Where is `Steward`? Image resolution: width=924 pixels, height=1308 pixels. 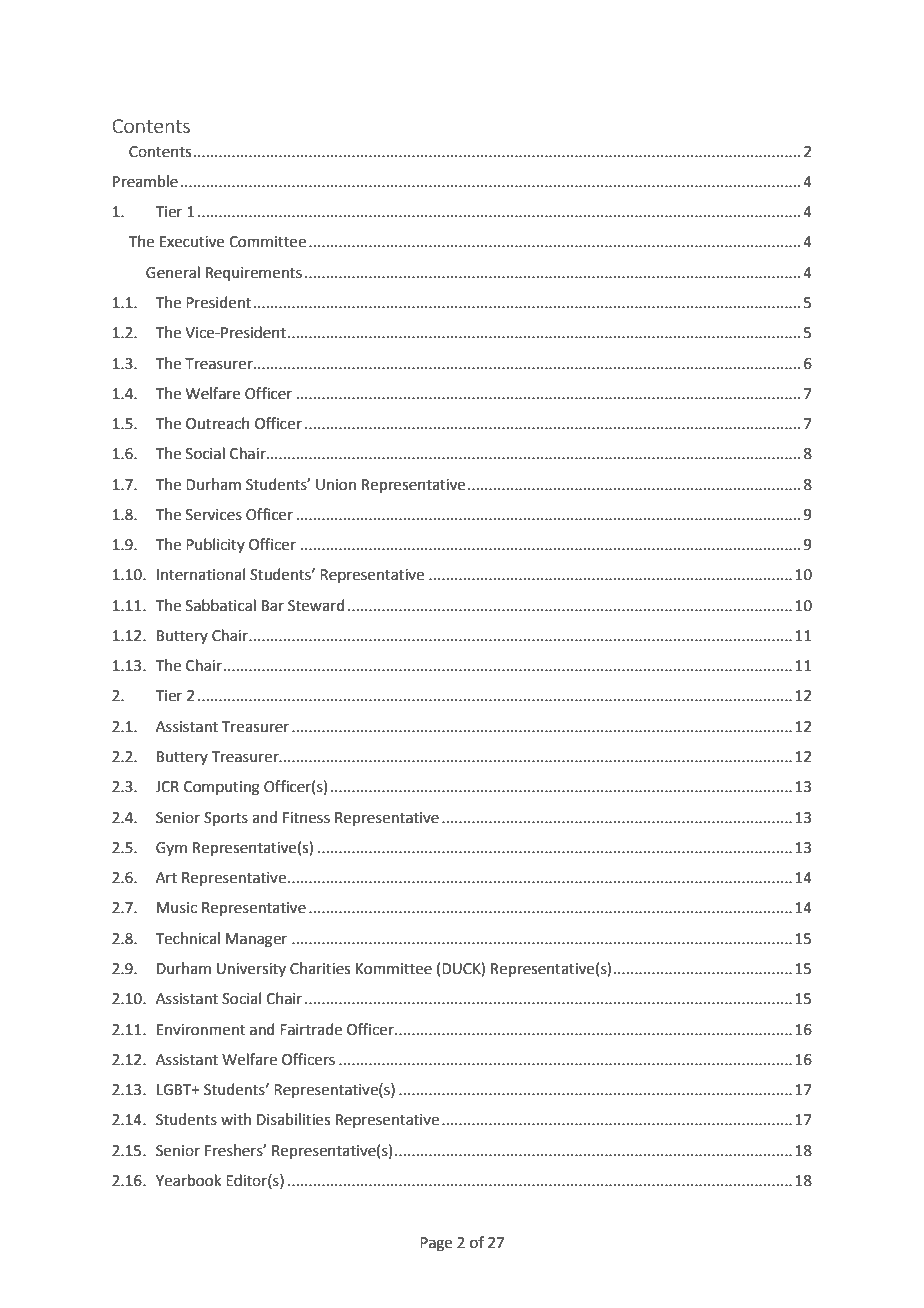 Steward is located at coordinates (316, 605).
